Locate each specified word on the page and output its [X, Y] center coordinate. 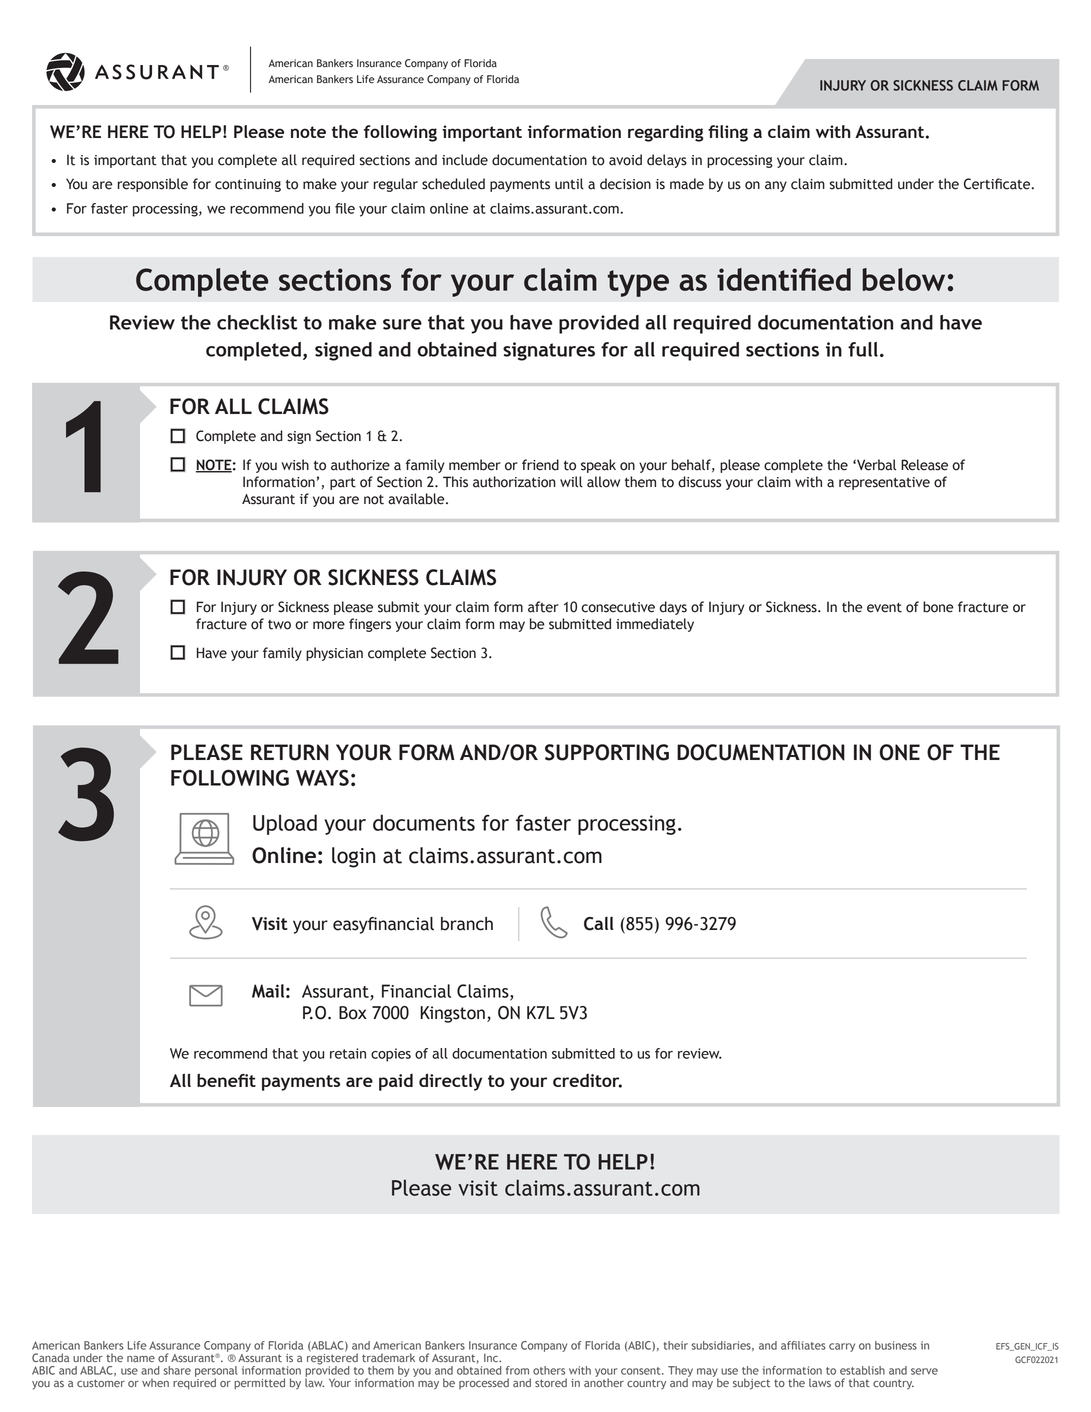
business [896, 1345]
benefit [226, 1080]
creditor [587, 1080]
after [543, 607]
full [863, 349]
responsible [153, 185]
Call [599, 923]
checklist [257, 322]
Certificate [998, 184]
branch [467, 924]
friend [540, 465]
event [884, 608]
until [569, 184]
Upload [285, 824]
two [279, 625]
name [141, 1359]
